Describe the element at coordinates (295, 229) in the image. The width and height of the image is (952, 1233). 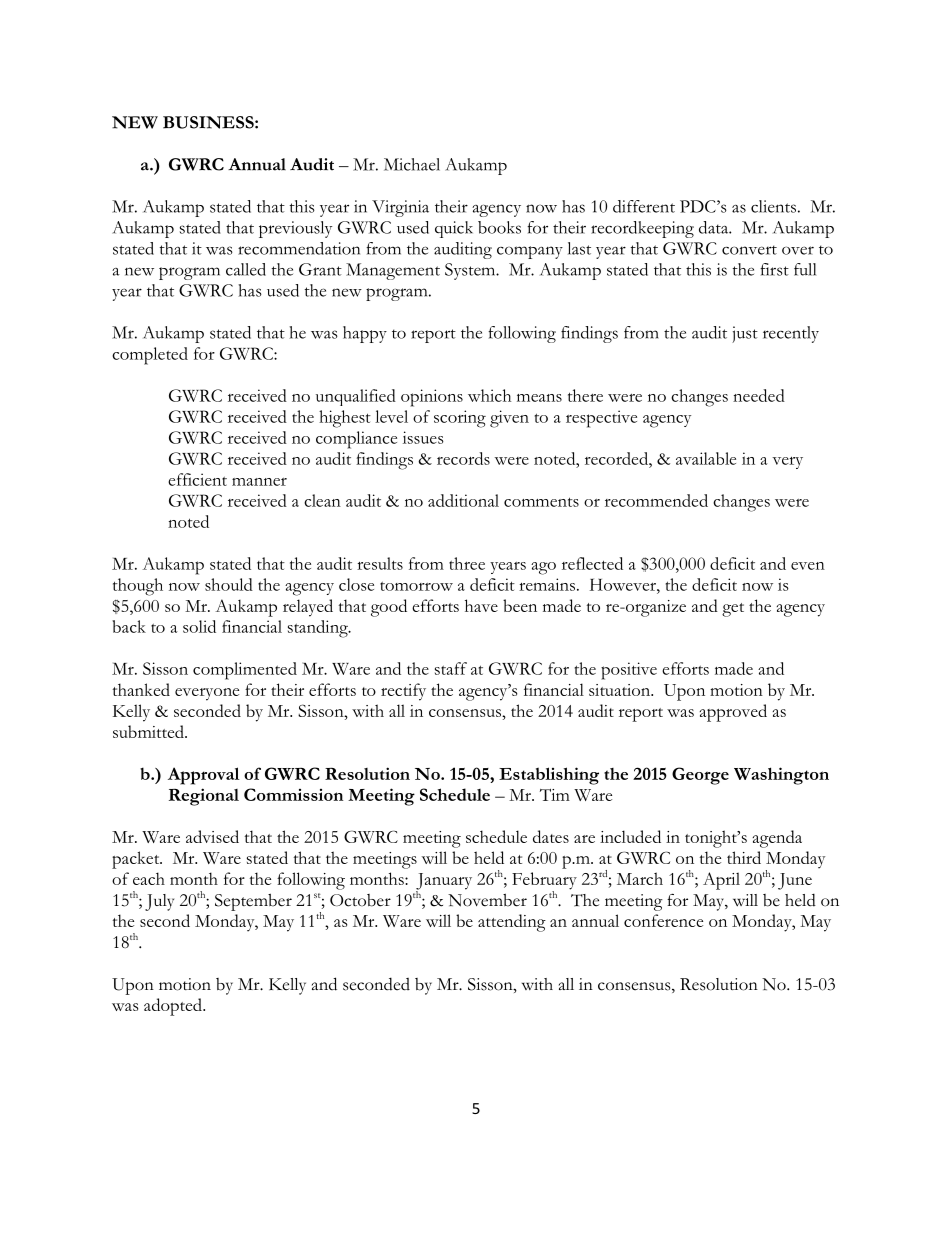
I see `previously` at that location.
